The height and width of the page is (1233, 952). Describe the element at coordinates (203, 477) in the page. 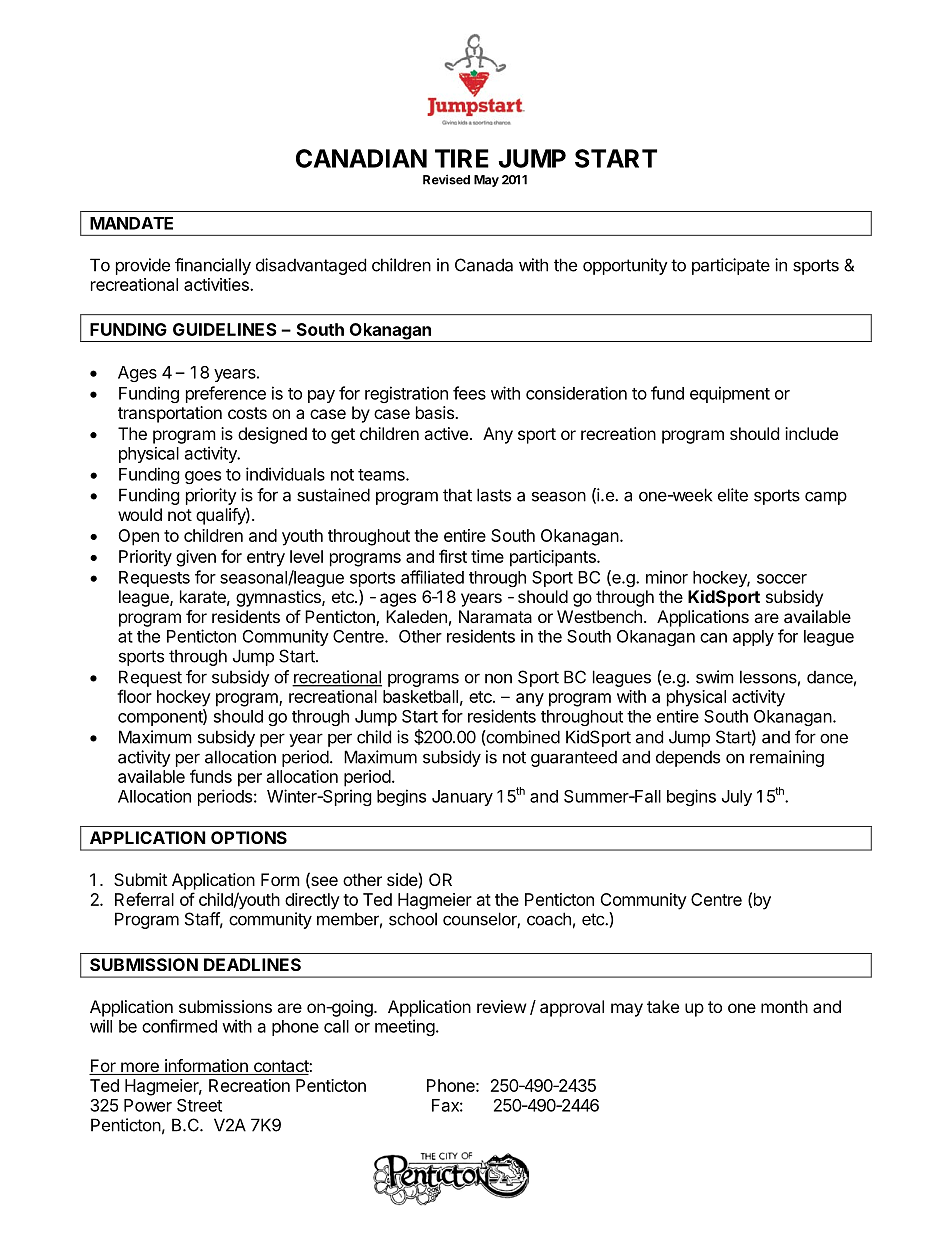

I see `goes` at that location.
